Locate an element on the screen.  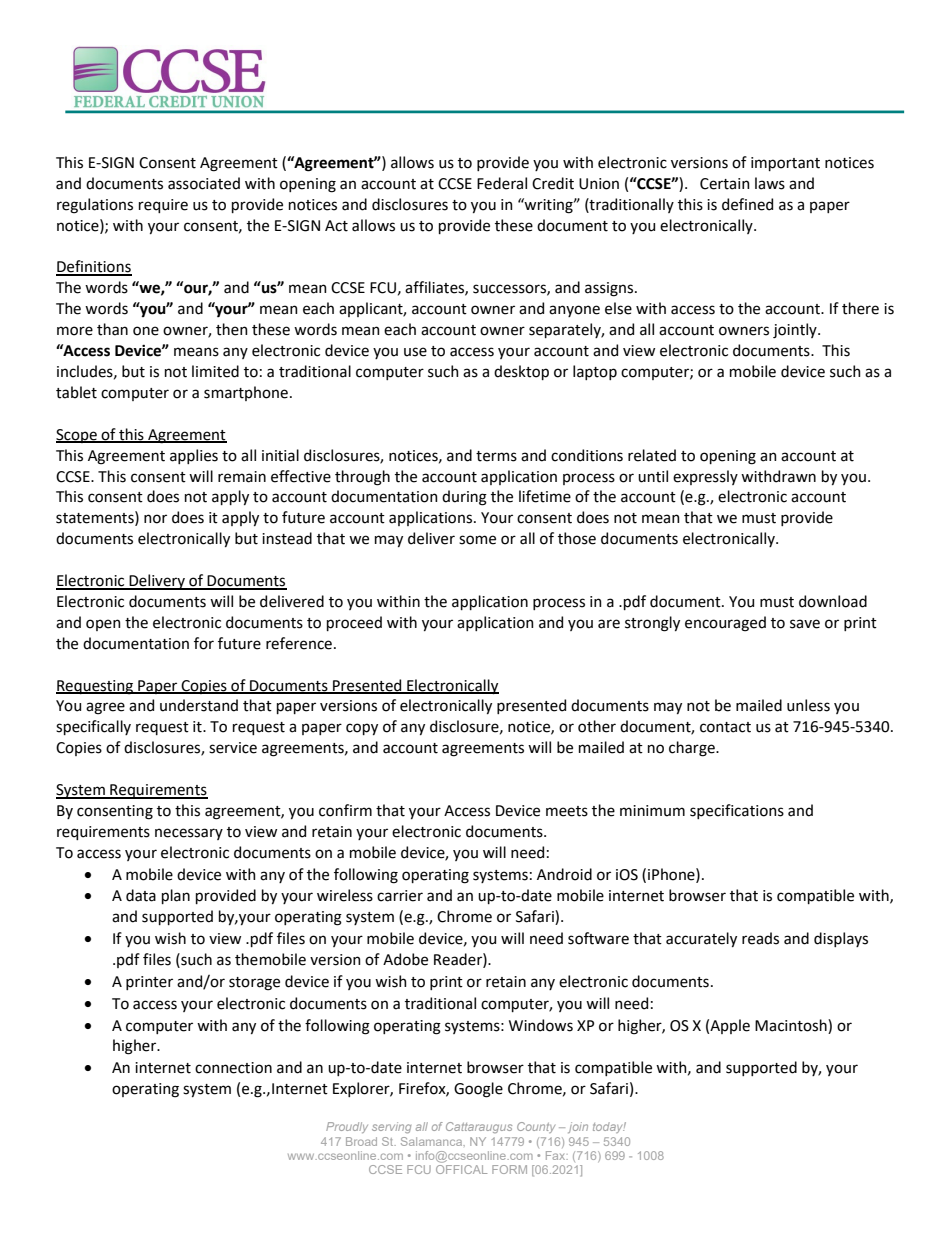
proceed is located at coordinates (354, 623).
